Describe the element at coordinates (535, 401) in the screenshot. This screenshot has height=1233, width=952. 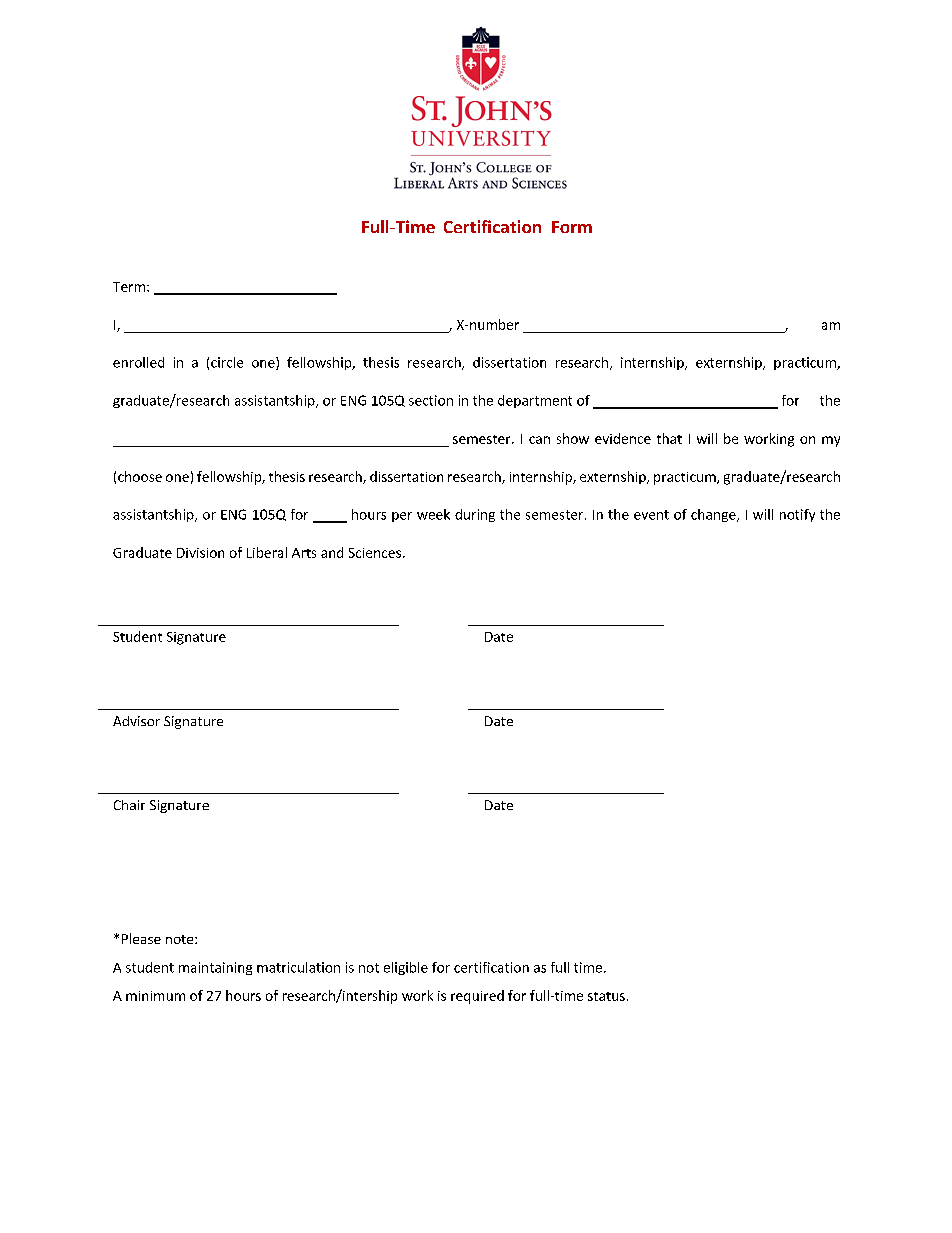
I see `department` at that location.
